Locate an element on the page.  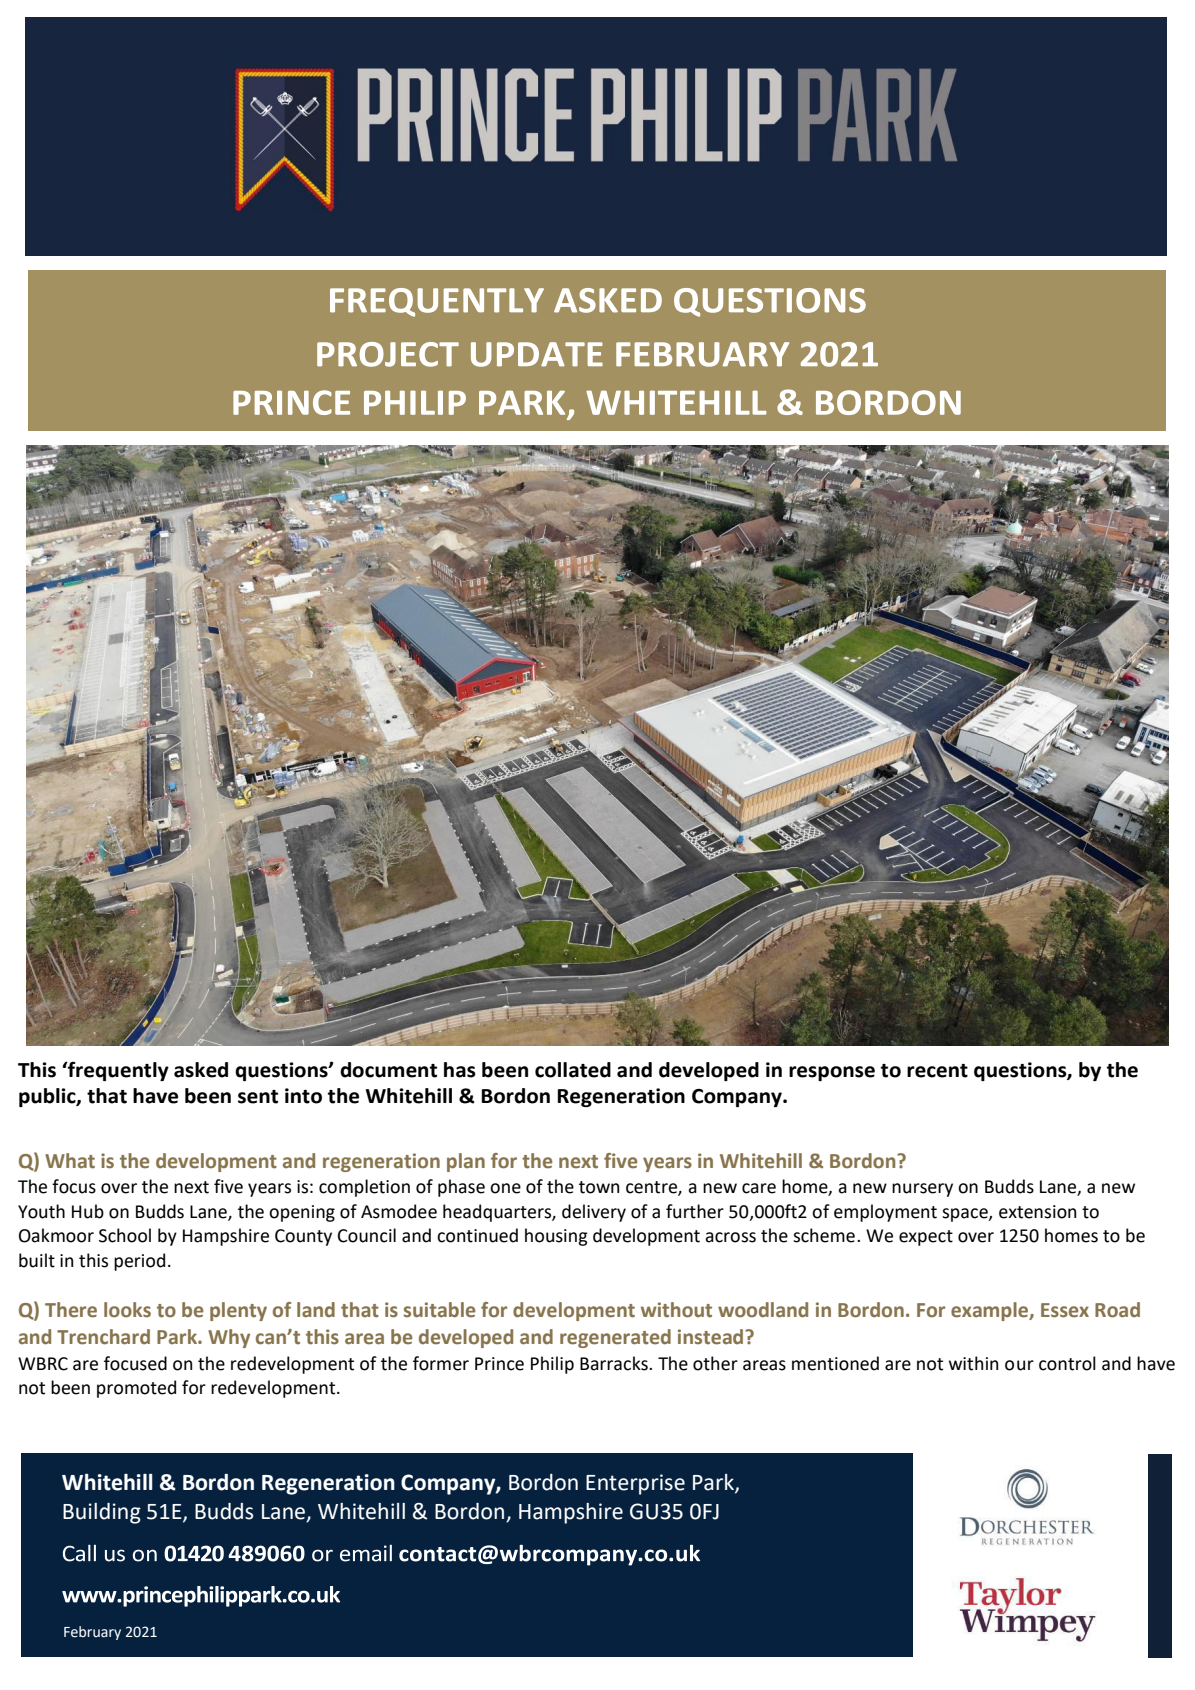
our is located at coordinates (1019, 1365).
